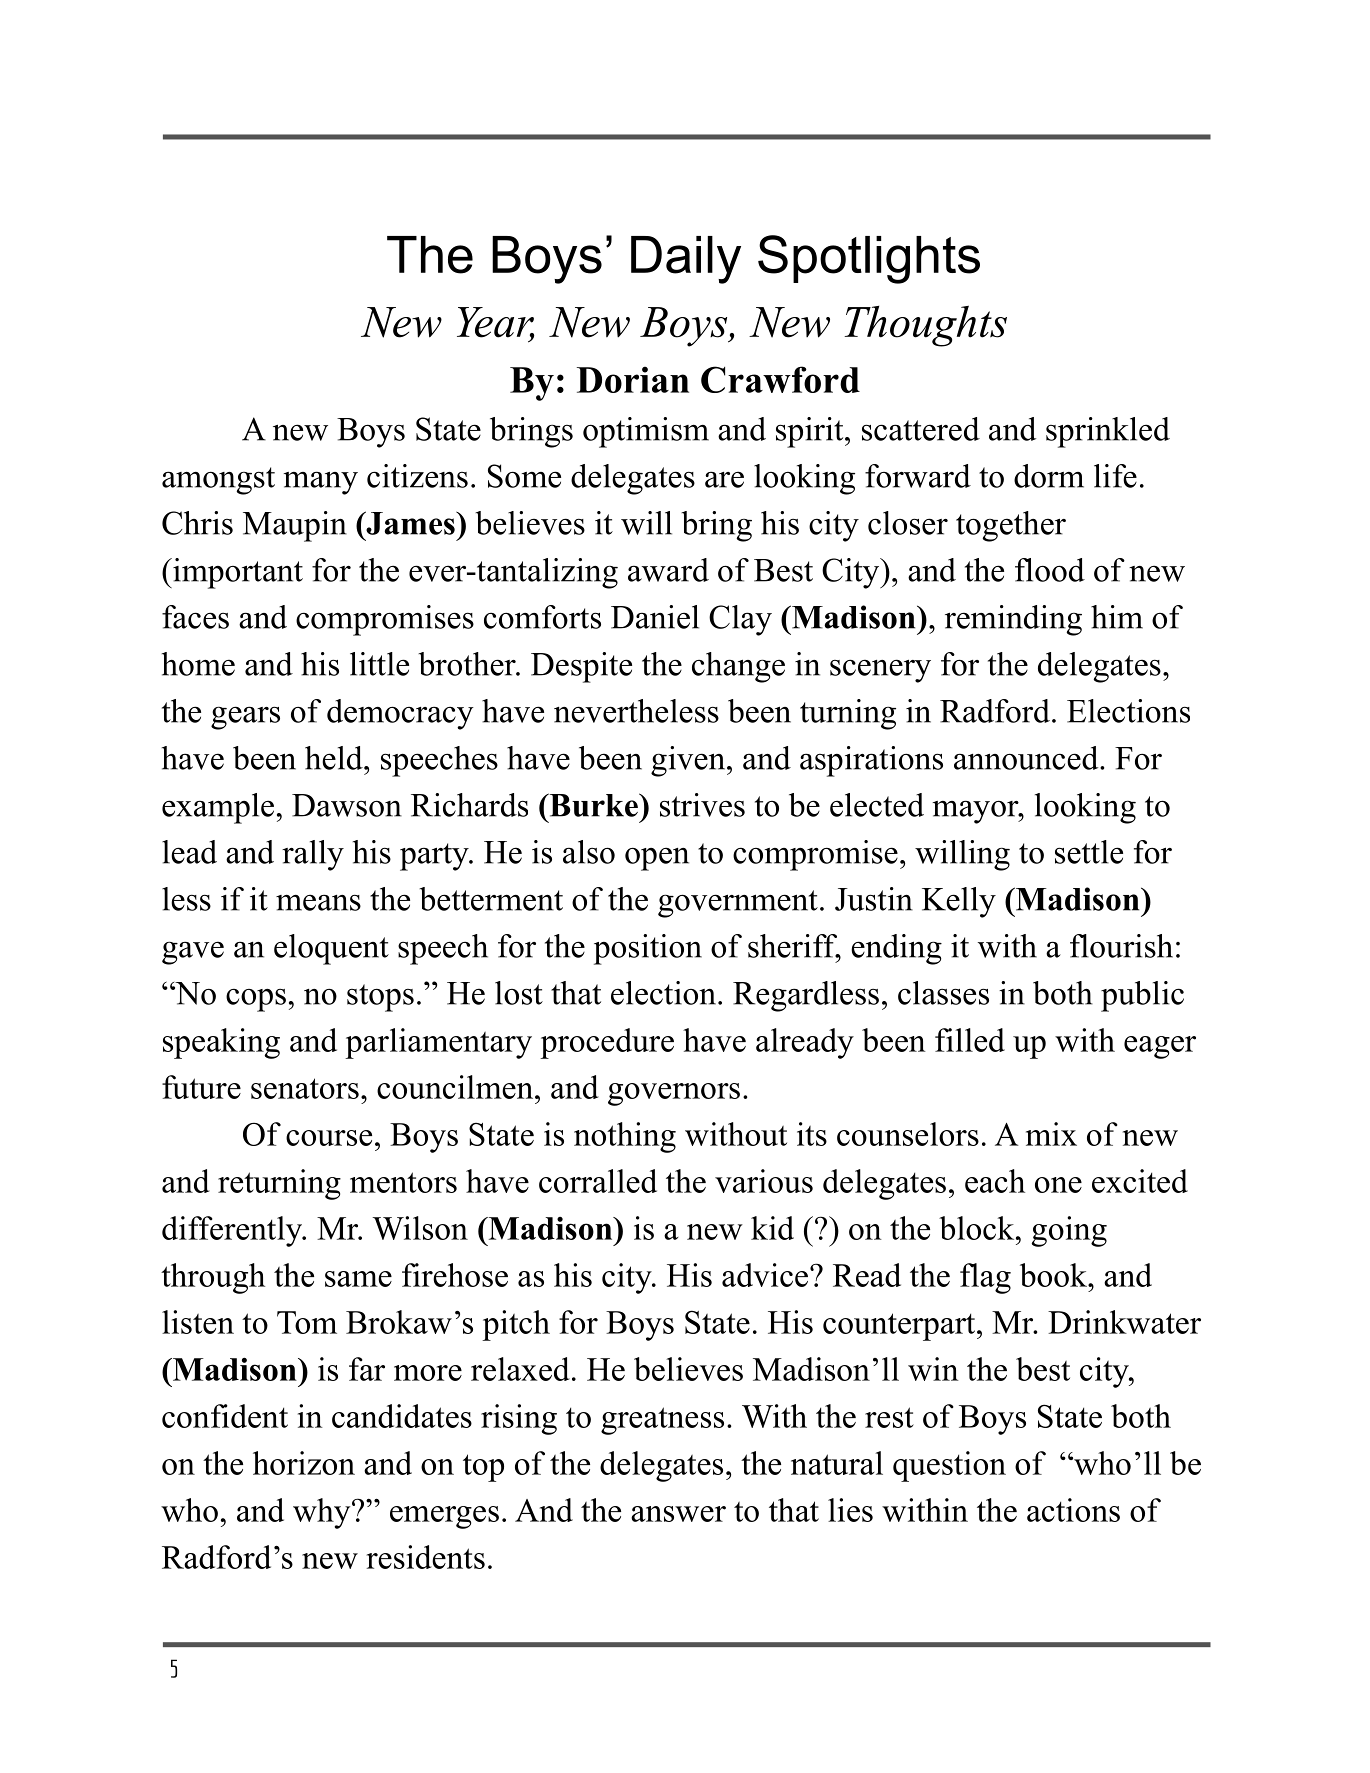  What do you see at coordinates (323, 1513) in the page?
I see `why` at bounding box center [323, 1513].
